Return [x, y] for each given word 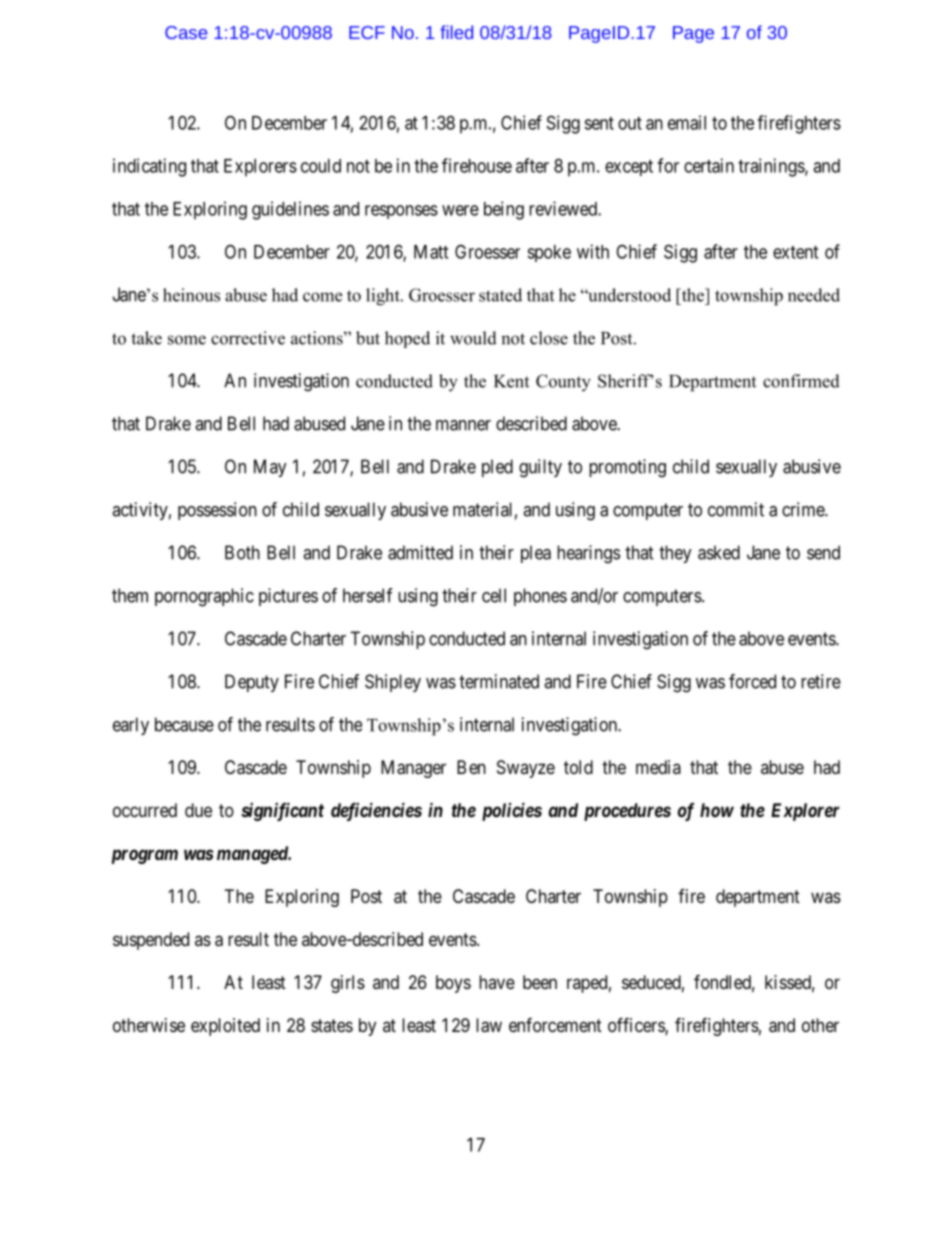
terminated [499, 681]
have [497, 982]
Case [186, 32]
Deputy [252, 683]
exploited [225, 1027]
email [687, 122]
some [187, 340]
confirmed [801, 381]
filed [456, 32]
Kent [511, 381]
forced [752, 681]
